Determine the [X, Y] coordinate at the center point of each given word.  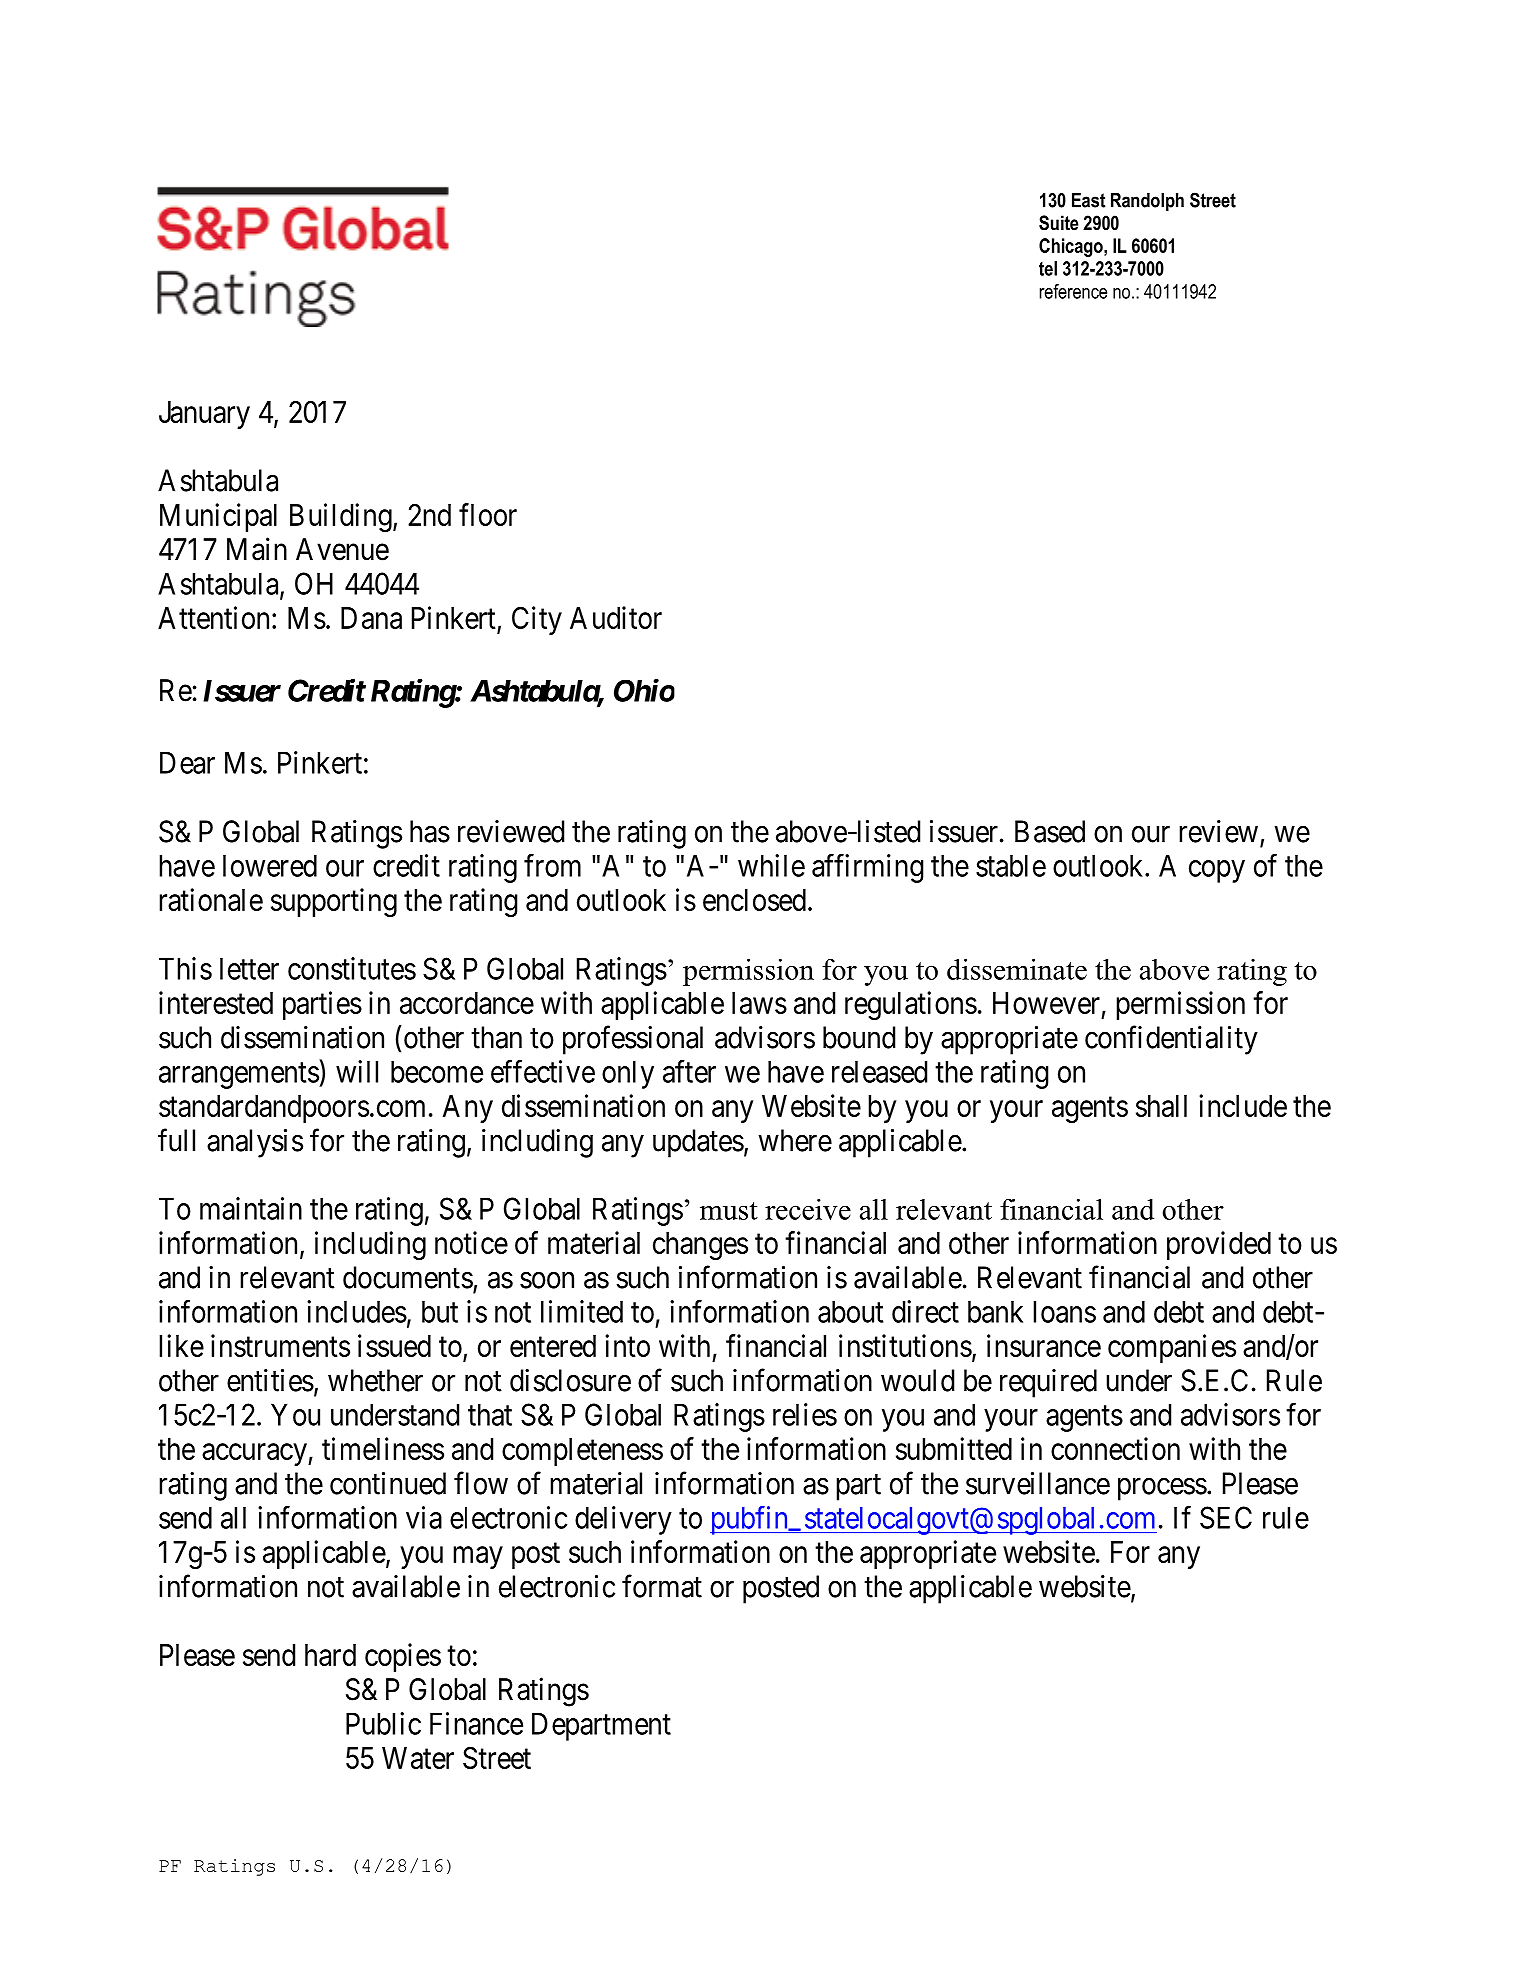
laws [759, 1003]
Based [1050, 831]
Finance [476, 1723]
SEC [1226, 1517]
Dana [371, 618]
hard [330, 1655]
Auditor [616, 617]
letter [249, 968]
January [204, 415]
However [1046, 1003]
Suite [1058, 223]
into [627, 1345]
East [1089, 200]
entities [270, 1380]
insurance [1044, 1345]
